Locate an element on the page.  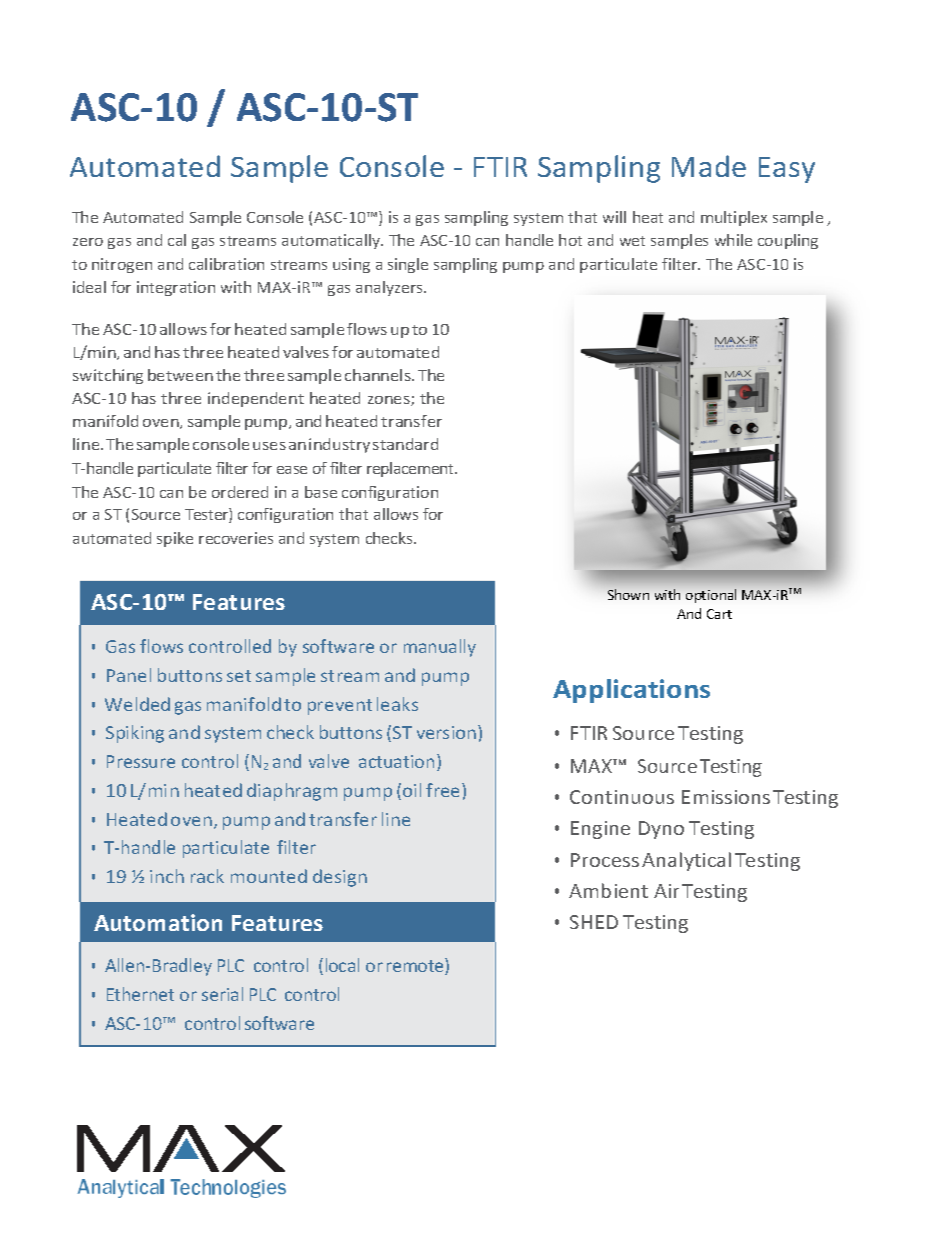
single is located at coordinates (408, 265).
